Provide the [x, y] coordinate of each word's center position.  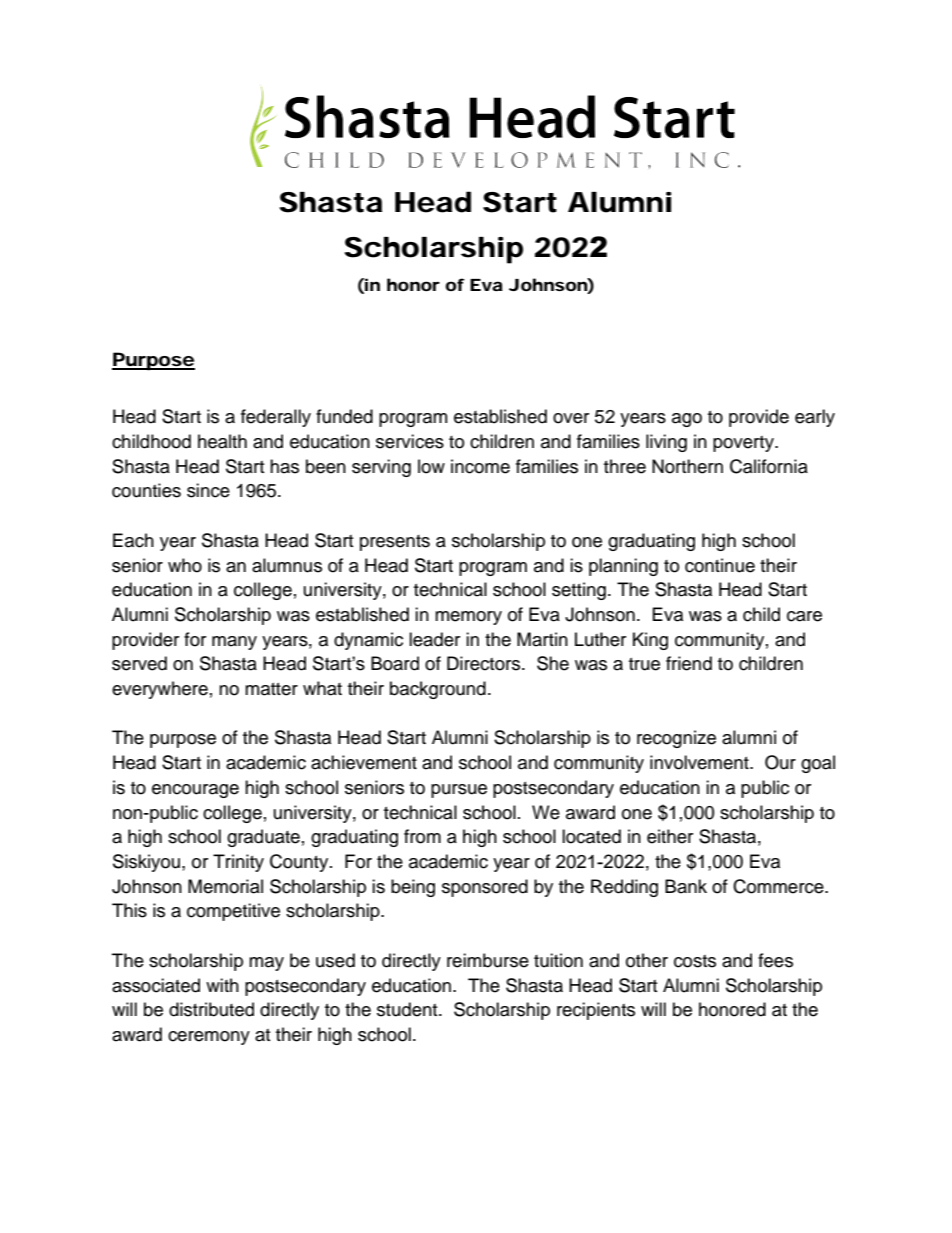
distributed [211, 1009]
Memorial [225, 886]
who [185, 565]
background [438, 690]
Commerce [779, 886]
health [222, 441]
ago [687, 420]
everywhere [160, 690]
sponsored [485, 888]
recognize [676, 739]
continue [720, 565]
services [410, 441]
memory [468, 618]
